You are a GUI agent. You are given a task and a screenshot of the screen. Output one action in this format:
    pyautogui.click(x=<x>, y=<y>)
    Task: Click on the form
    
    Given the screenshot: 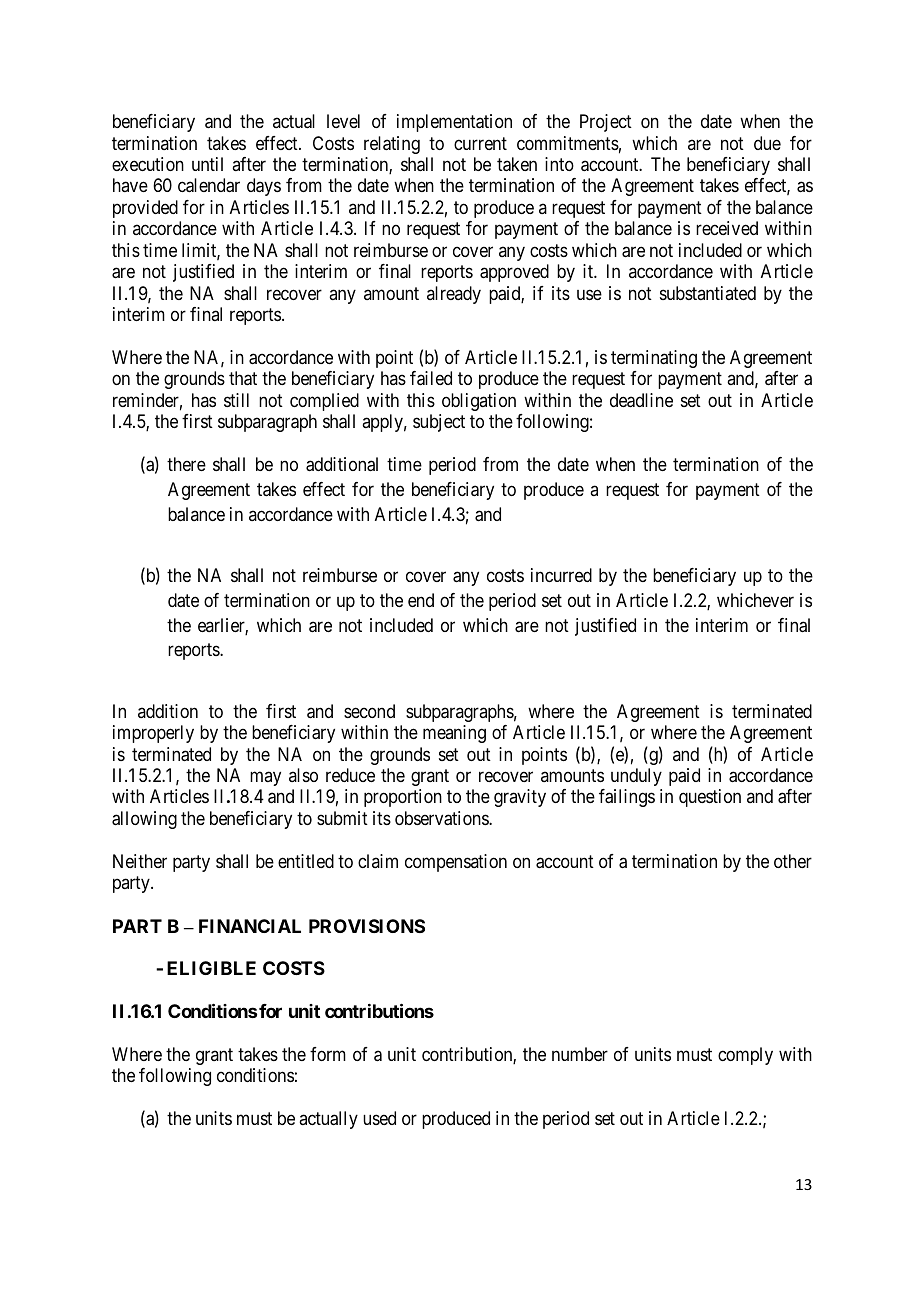 What is the action you would take?
    pyautogui.click(x=328, y=1054)
